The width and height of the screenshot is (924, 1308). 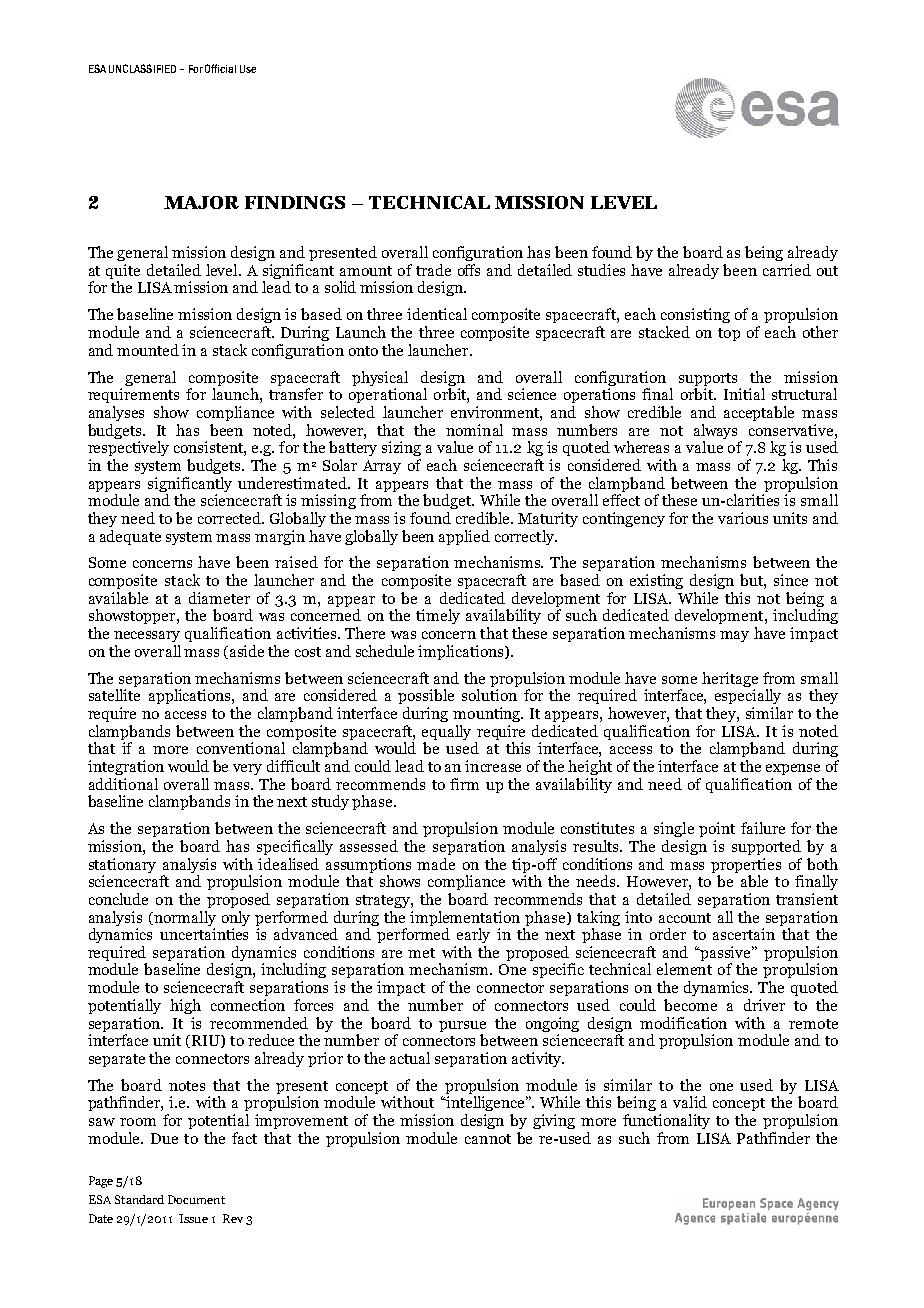 I want to click on carried, so click(x=787, y=270).
